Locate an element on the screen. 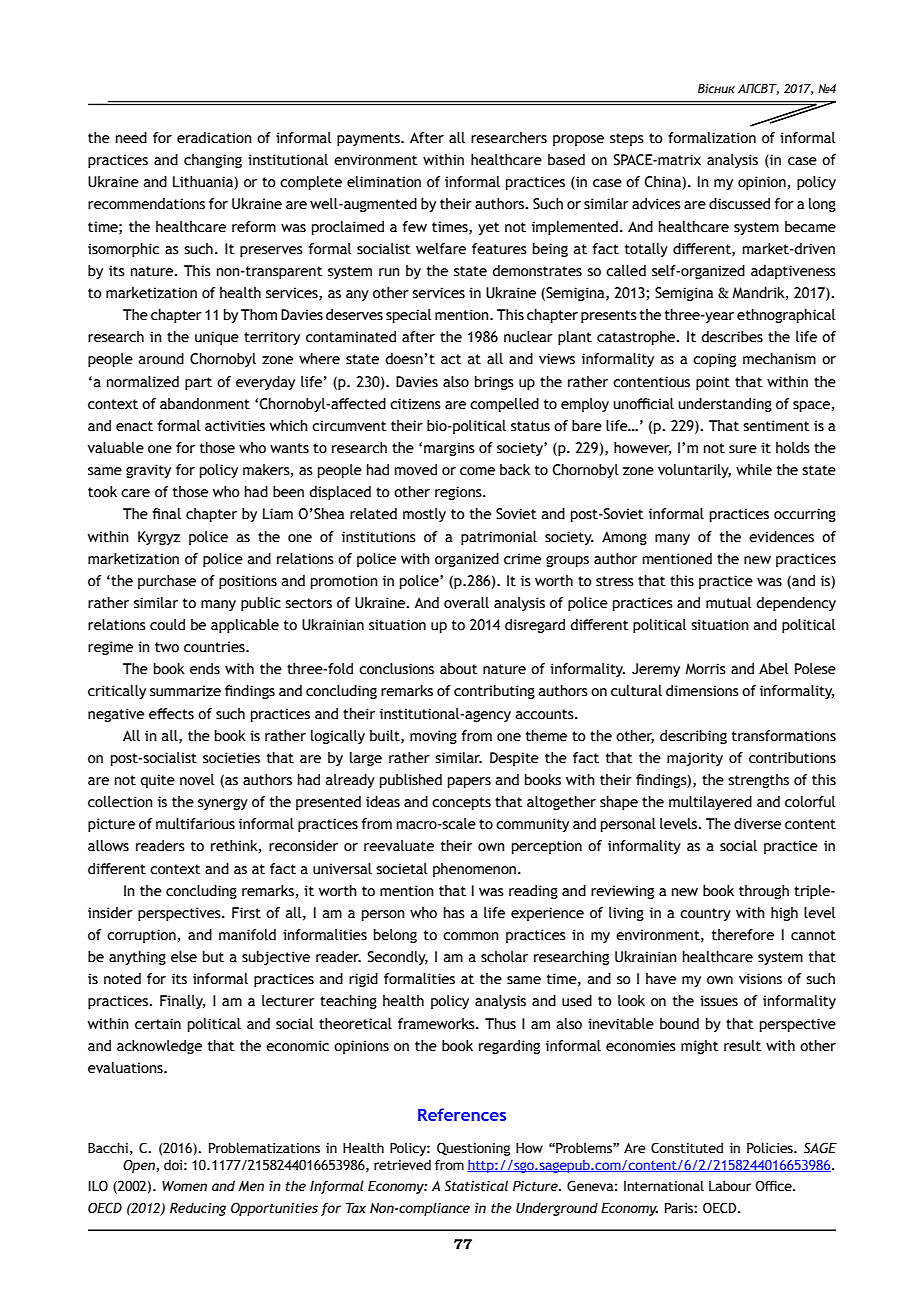 Image resolution: width=924 pixels, height=1308 pixels. Morris is located at coordinates (705, 669).
